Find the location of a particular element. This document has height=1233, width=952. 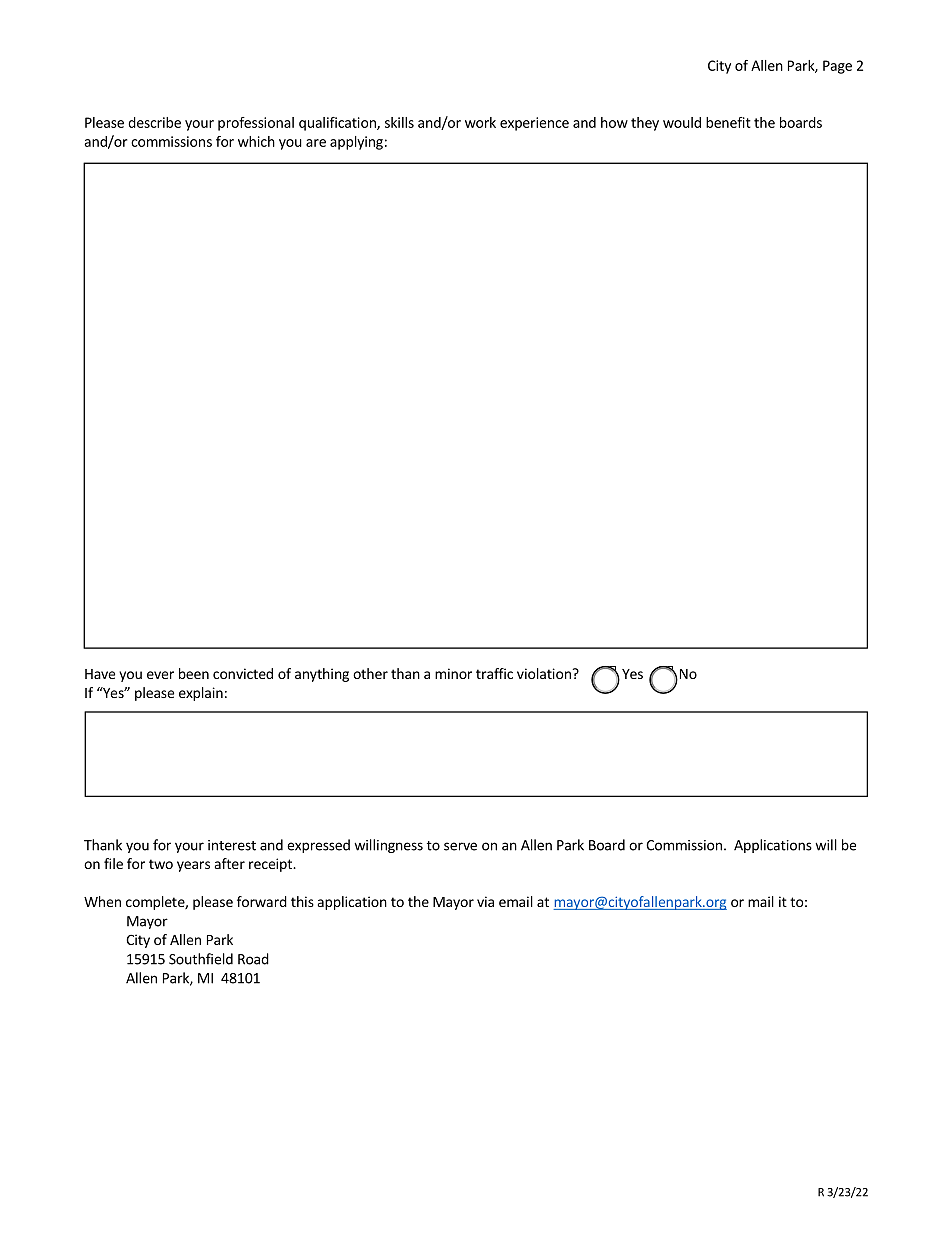

benefit is located at coordinates (728, 122).
